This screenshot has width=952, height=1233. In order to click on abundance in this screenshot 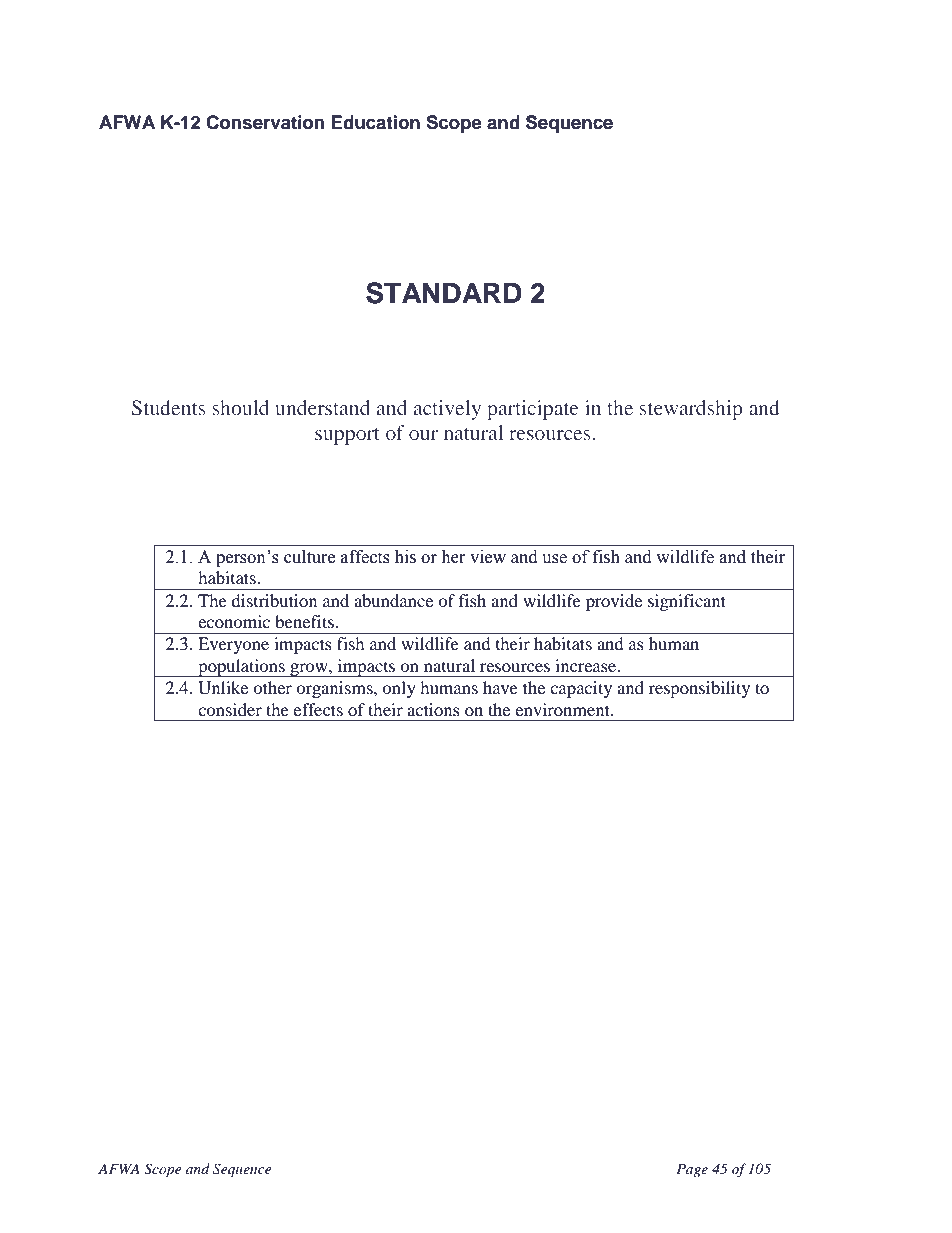, I will do `click(393, 600)`.
